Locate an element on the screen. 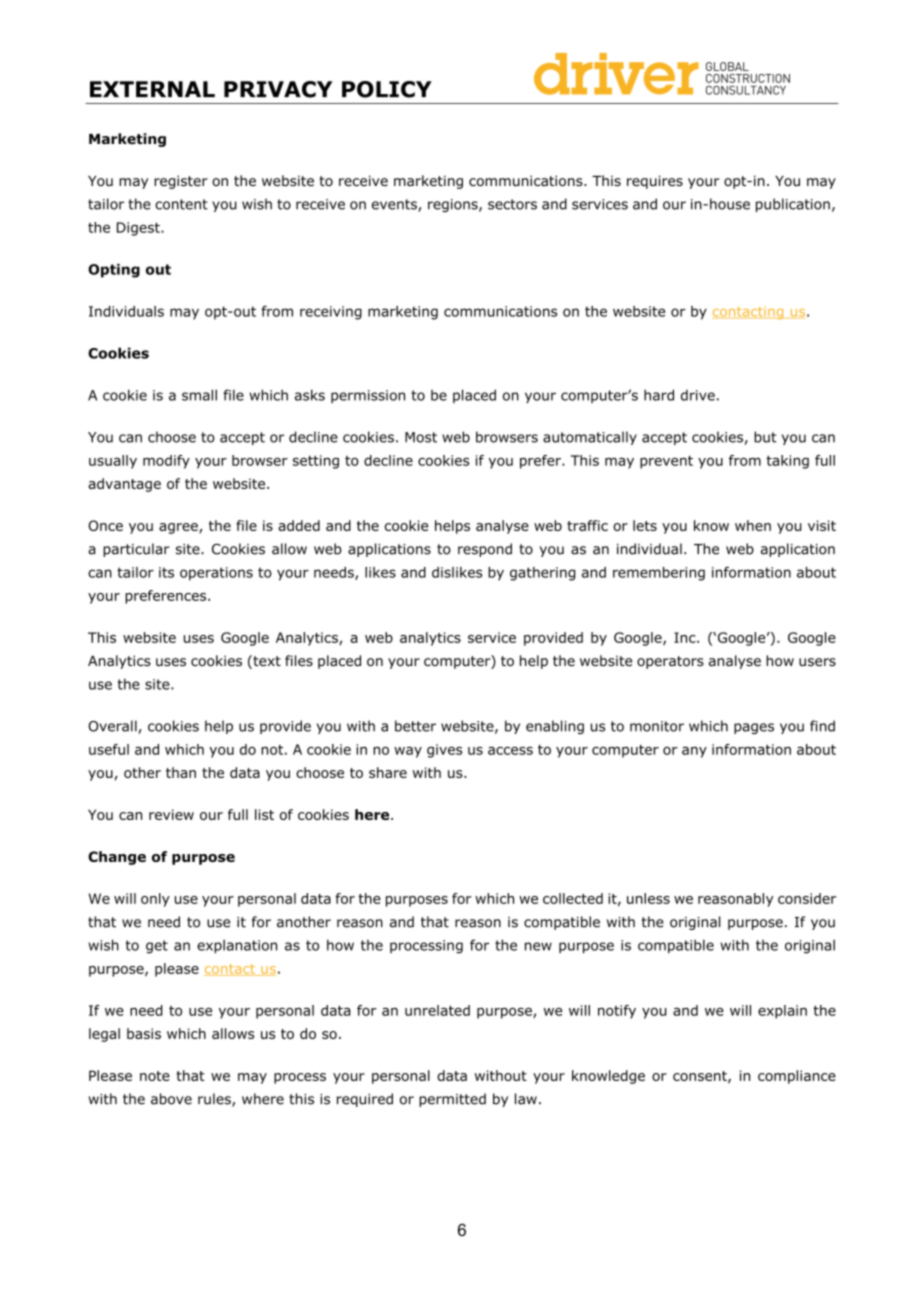  permitted is located at coordinates (452, 1100).
